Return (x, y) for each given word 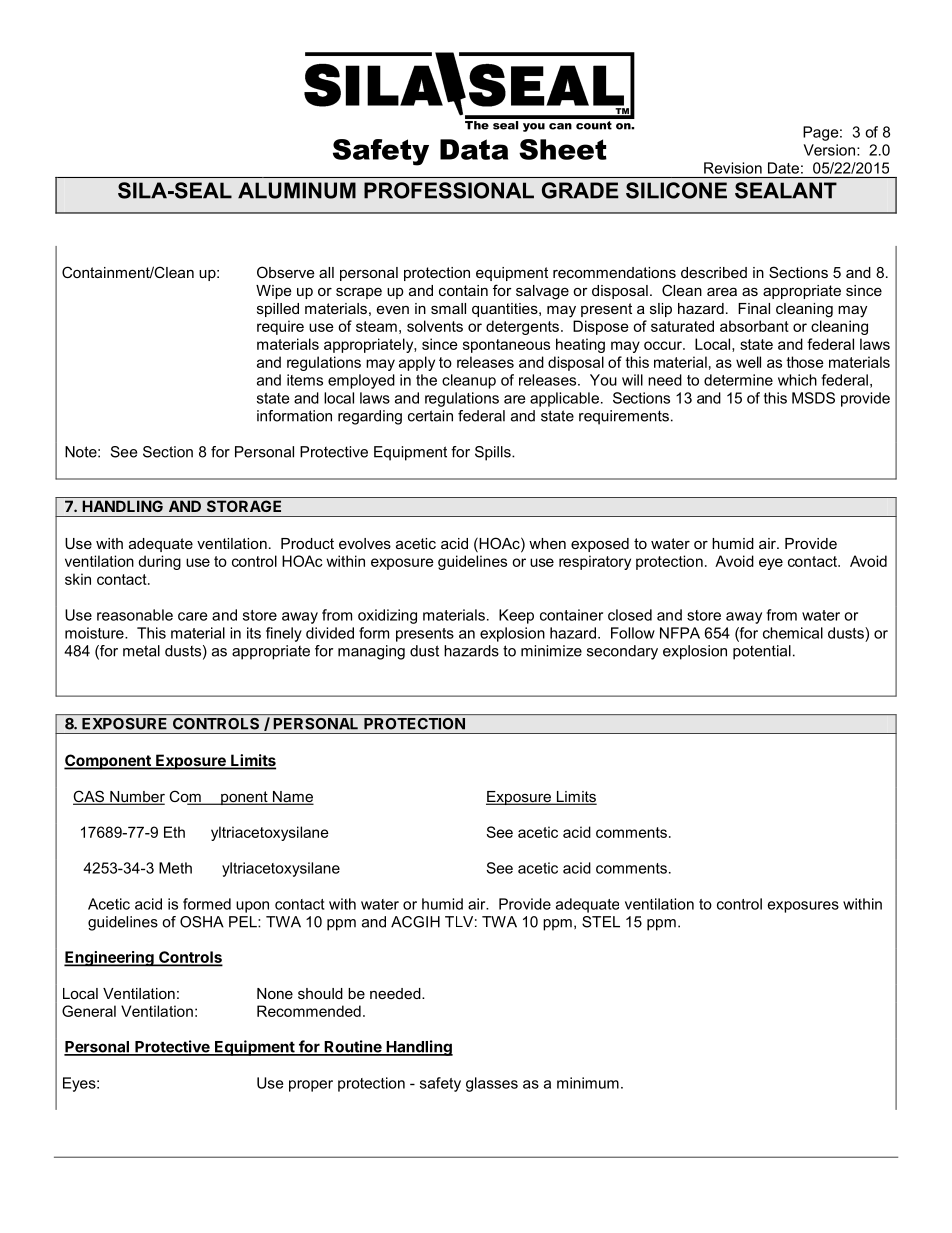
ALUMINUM (297, 190)
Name (292, 798)
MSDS (813, 398)
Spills (494, 453)
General (89, 1011)
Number (136, 798)
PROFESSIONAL (449, 190)
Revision (733, 168)
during (159, 562)
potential (762, 652)
